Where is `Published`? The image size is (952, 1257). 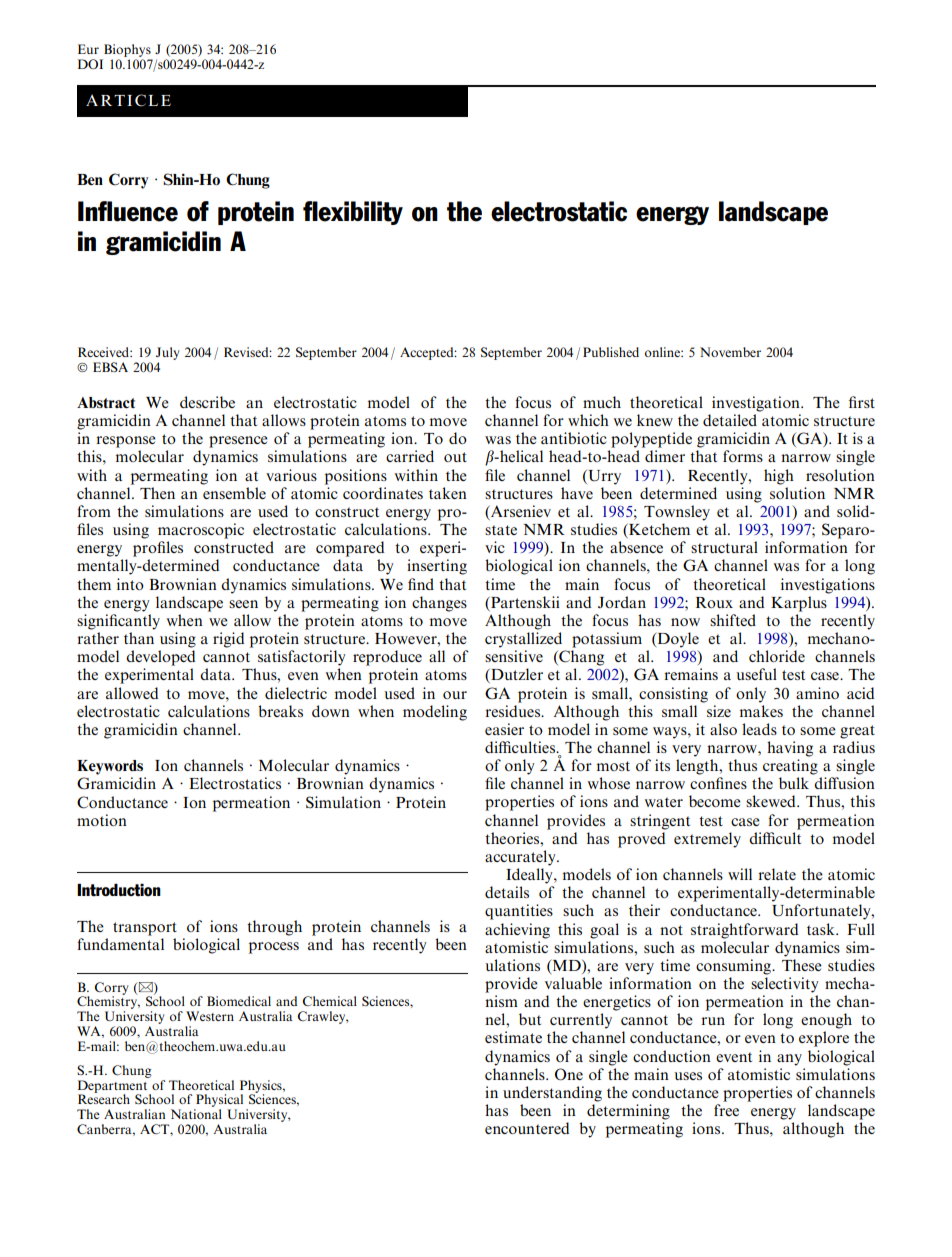 Published is located at coordinates (611, 352).
